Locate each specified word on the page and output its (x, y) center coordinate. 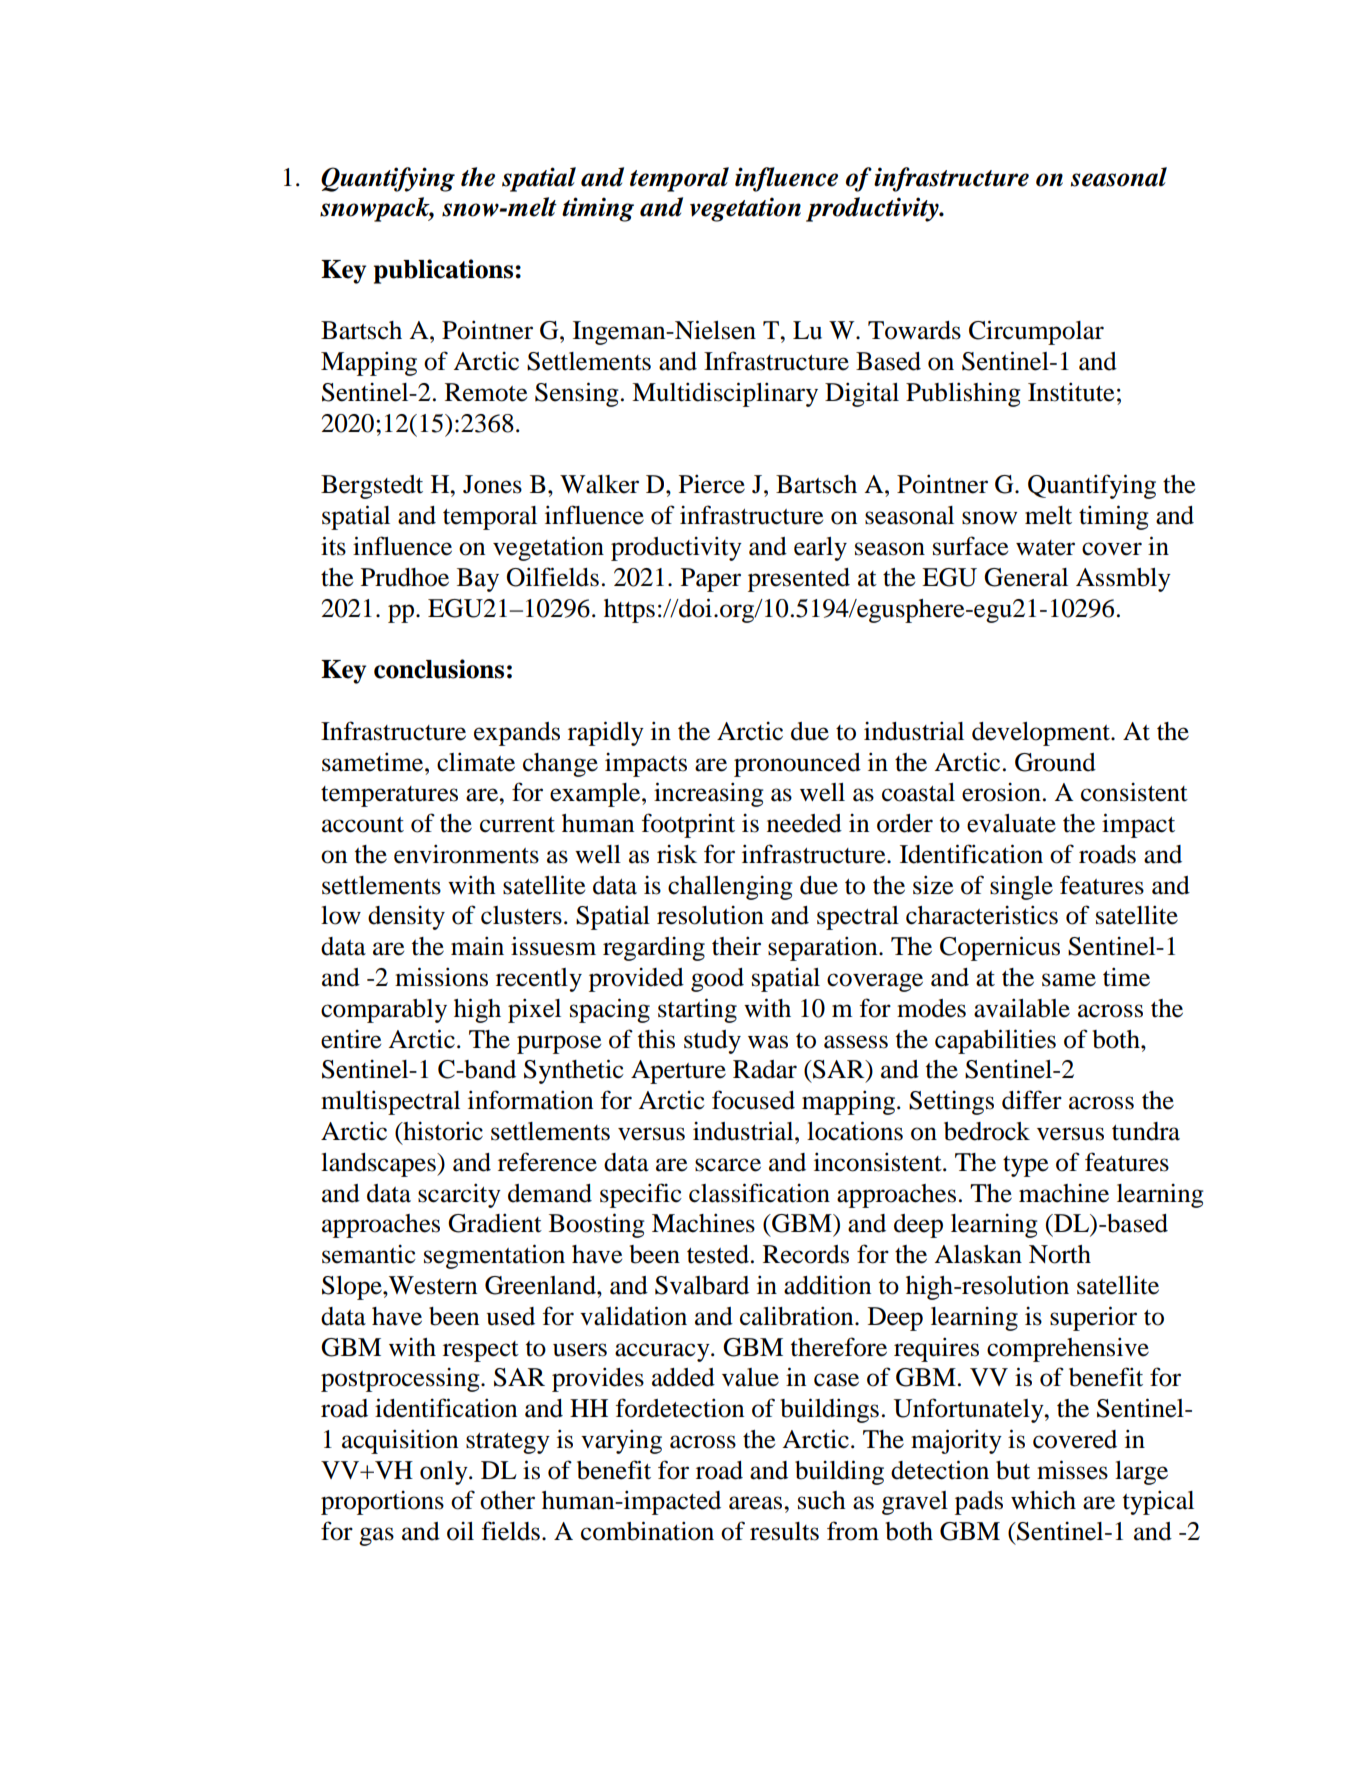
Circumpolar (1036, 332)
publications (445, 271)
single (1021, 888)
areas (757, 1503)
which (1043, 1500)
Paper (711, 580)
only (445, 1473)
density (406, 918)
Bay (478, 580)
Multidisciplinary (725, 394)
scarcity (459, 1195)
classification (759, 1193)
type (1025, 1166)
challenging (730, 888)
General (1026, 577)
